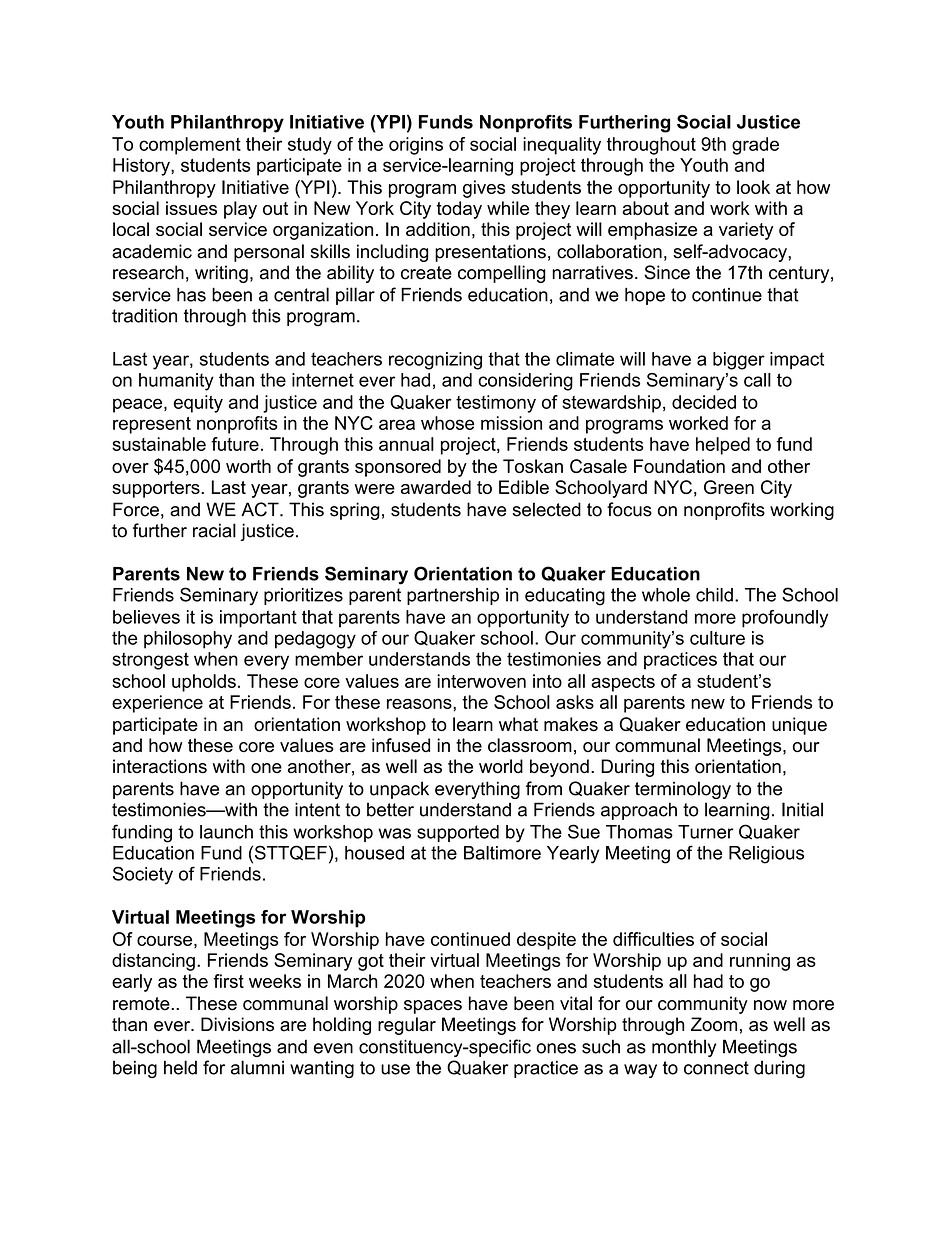 The image size is (952, 1233). What do you see at coordinates (458, 833) in the document?
I see `supported` at bounding box center [458, 833].
